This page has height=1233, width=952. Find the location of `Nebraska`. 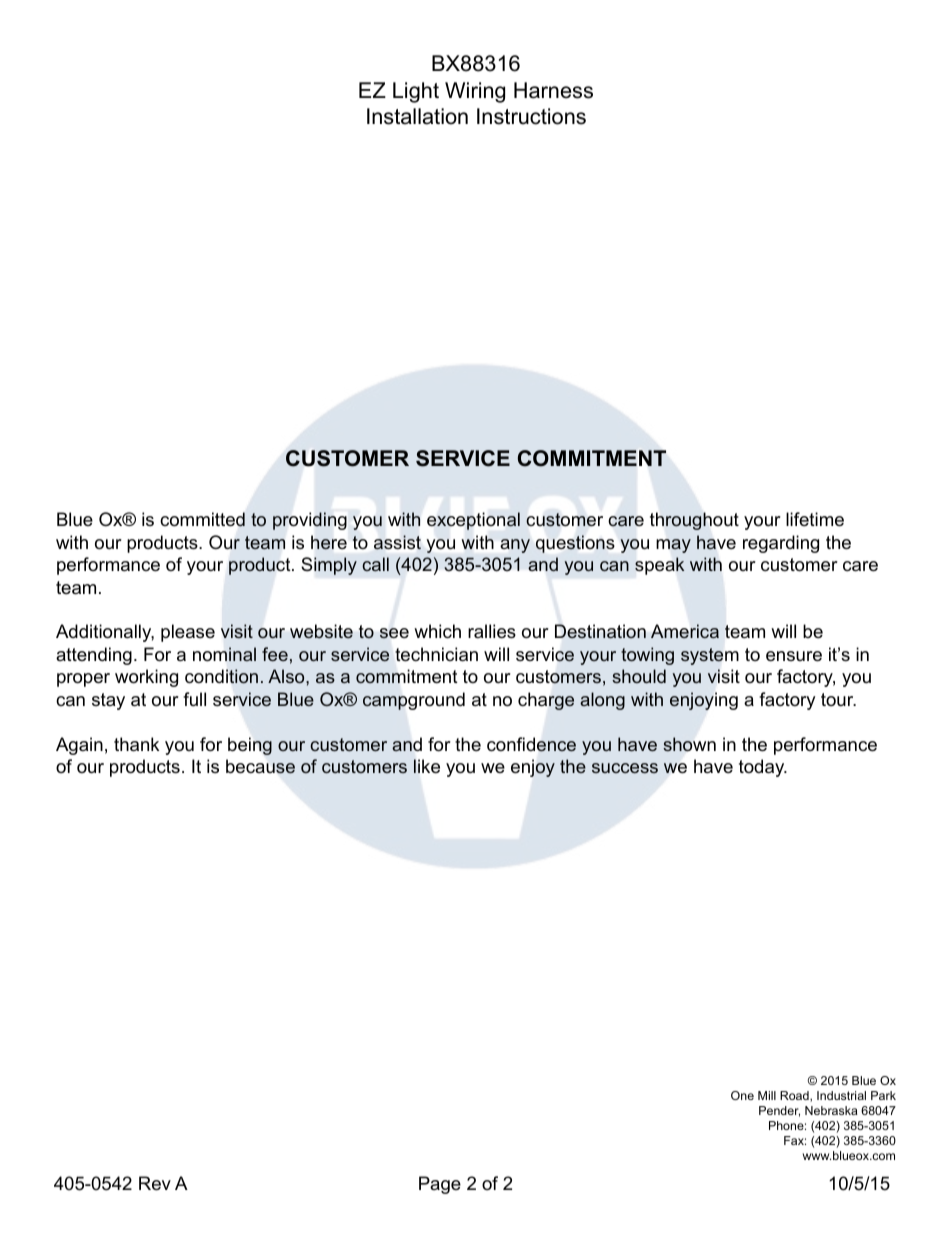

Nebraska is located at coordinates (831, 1110).
